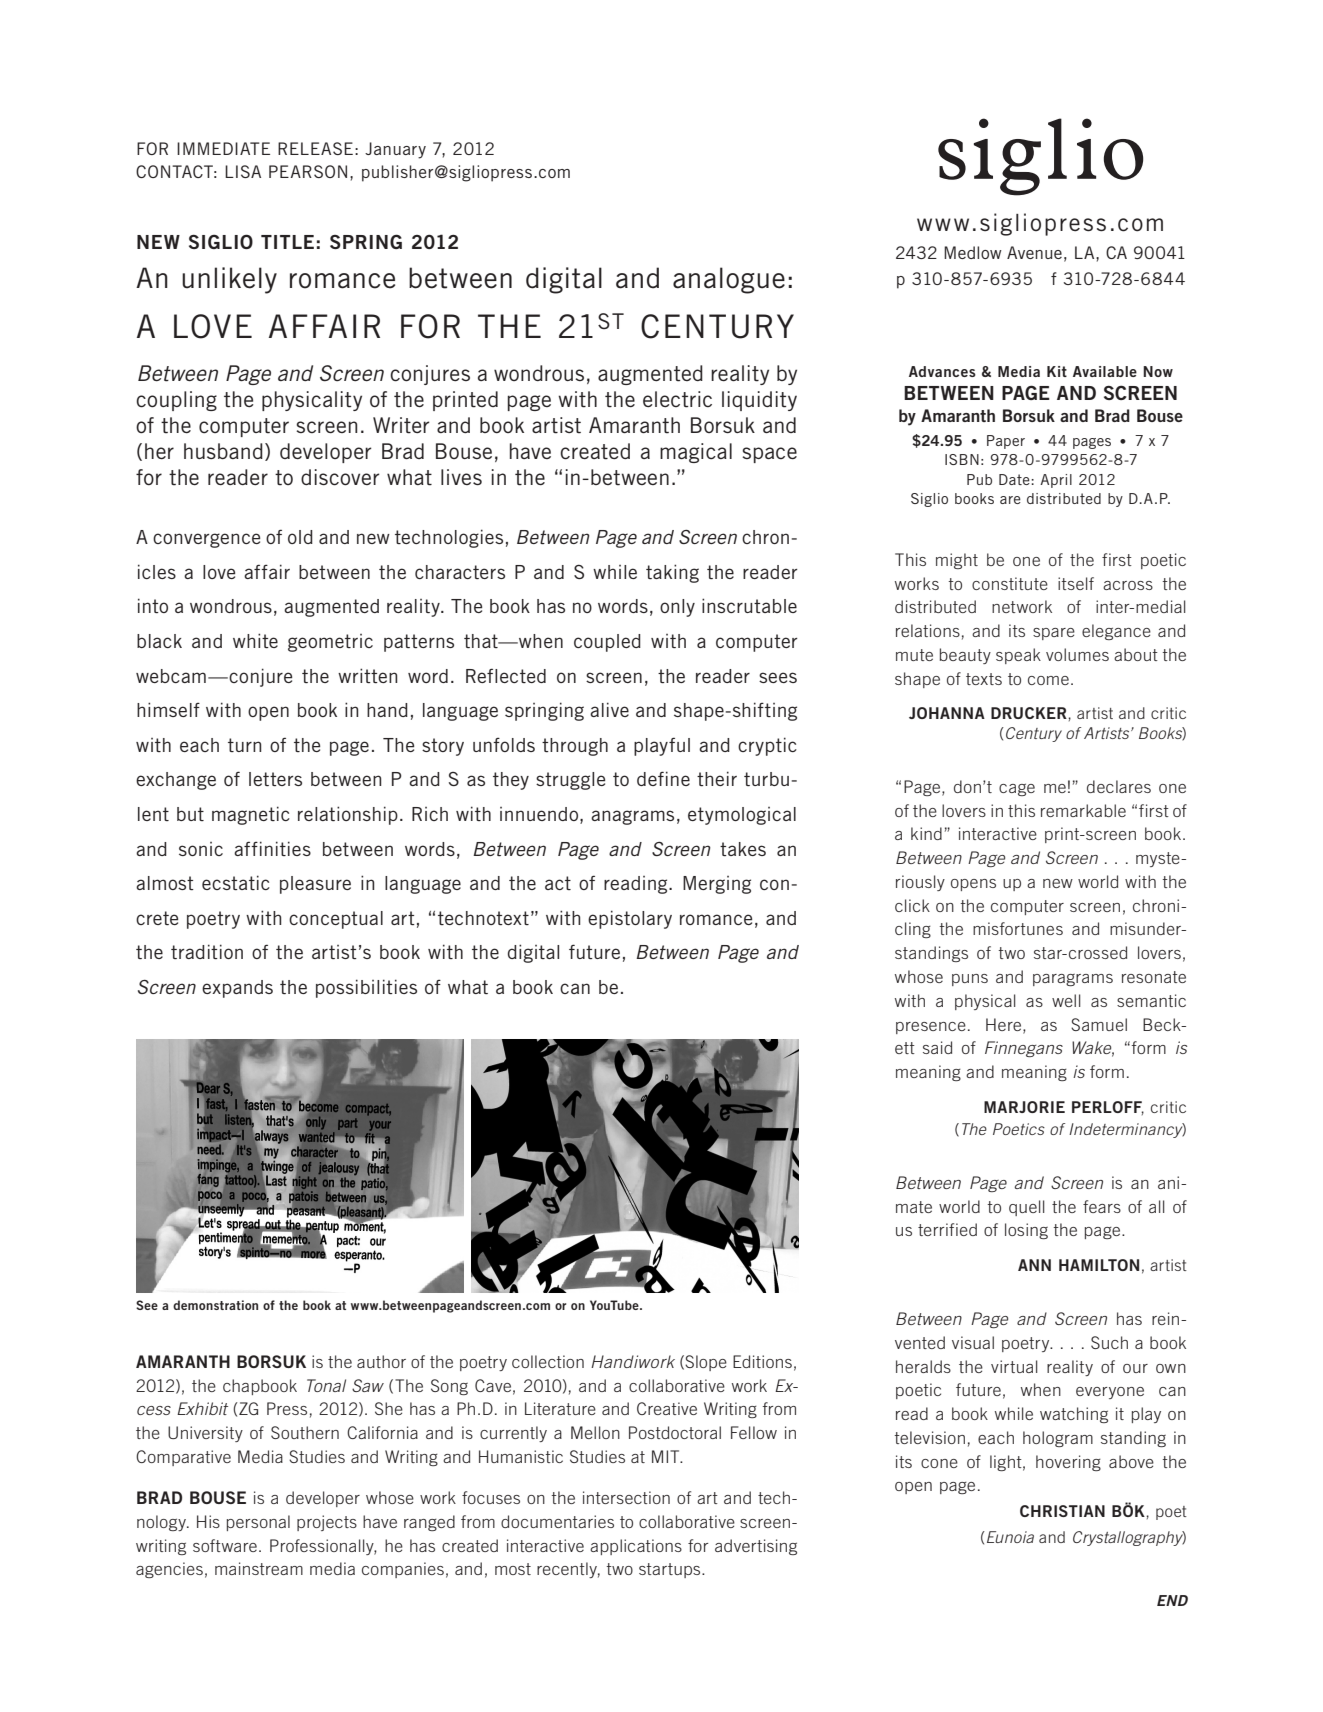 This page has width=1323, height=1712. What do you see at coordinates (1054, 634) in the page?
I see `spare` at bounding box center [1054, 634].
